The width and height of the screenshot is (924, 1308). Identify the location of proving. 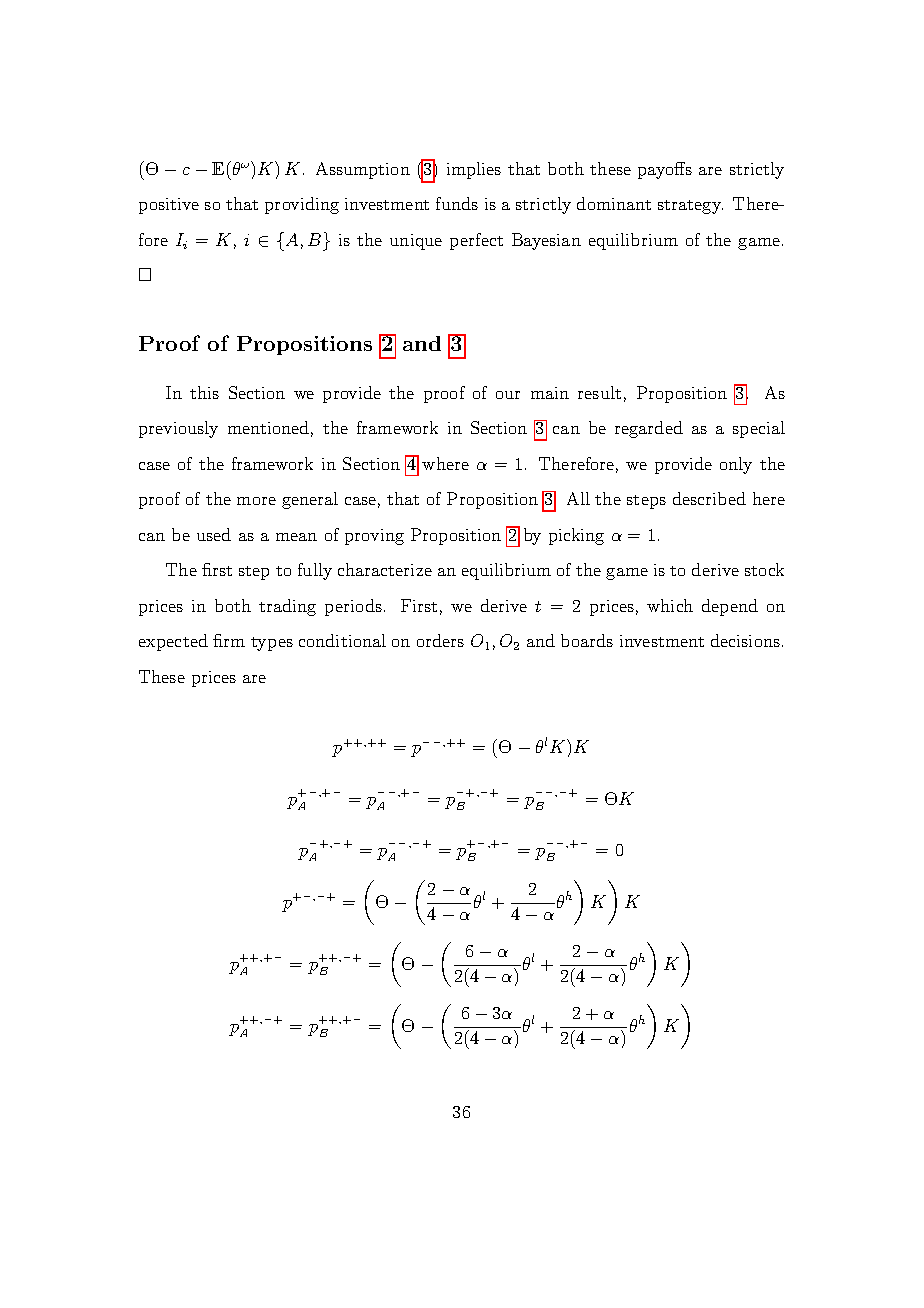
(374, 537).
